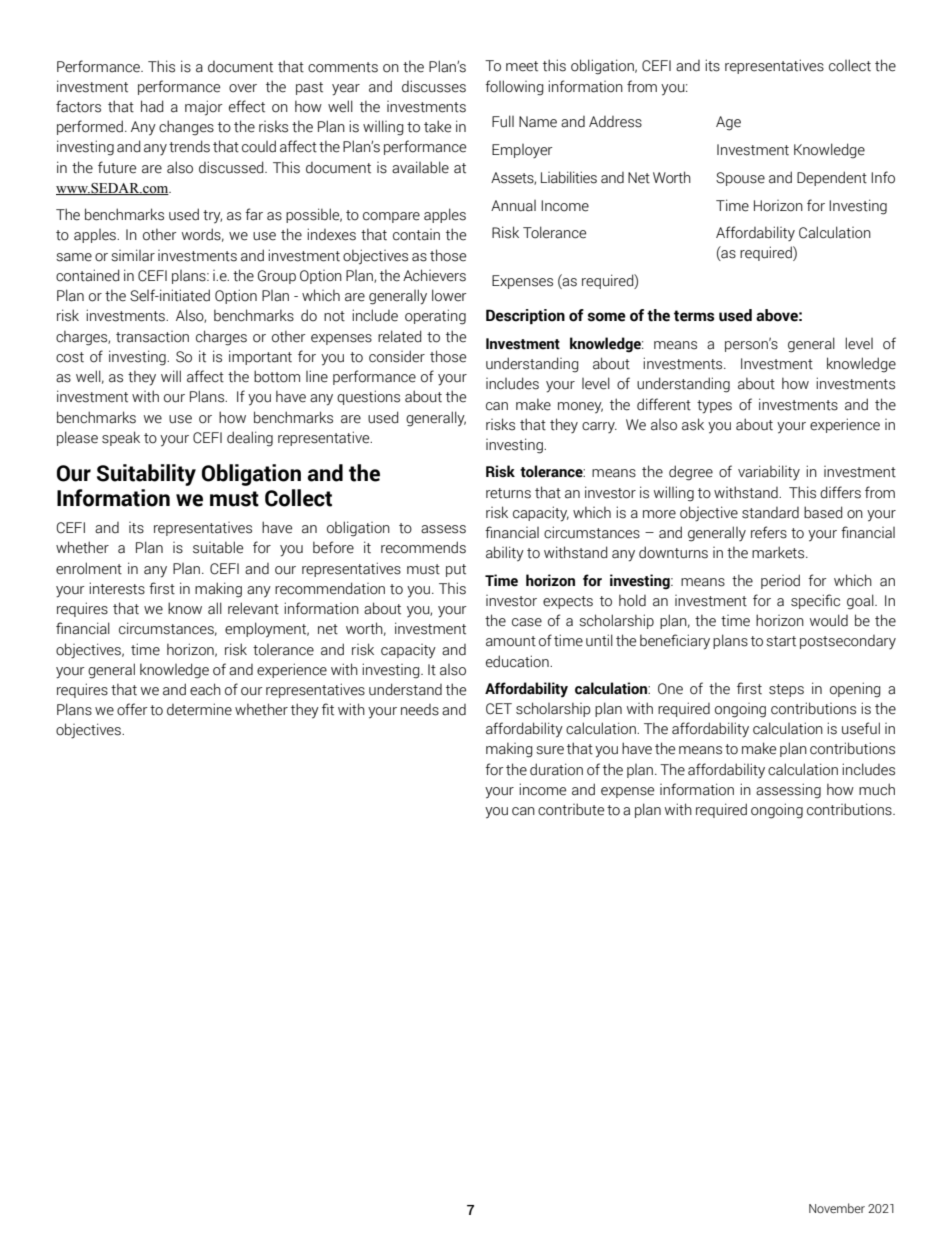  I want to click on amount, so click(511, 641).
